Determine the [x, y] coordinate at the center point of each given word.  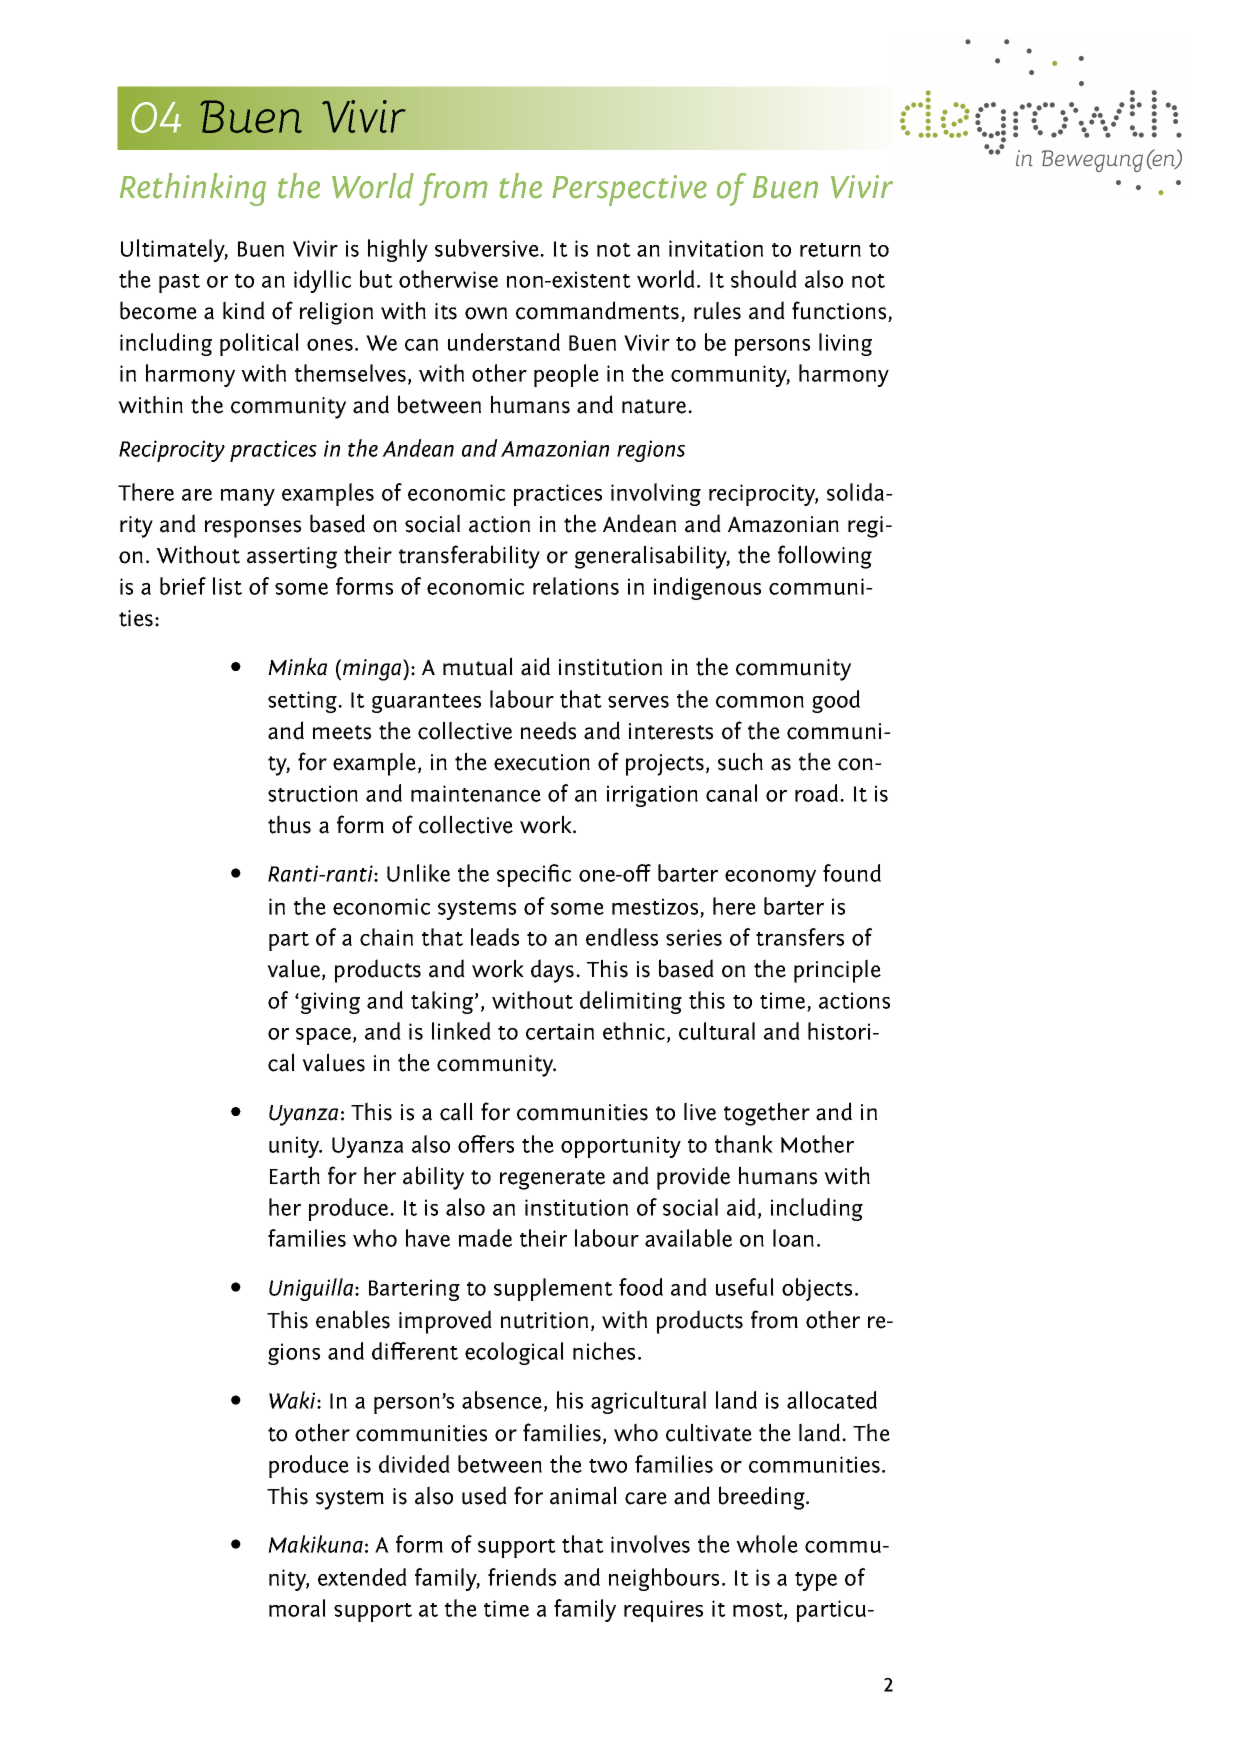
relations [576, 586]
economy [770, 878]
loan [793, 1238]
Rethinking [193, 189]
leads [495, 937]
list [227, 586]
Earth [295, 1175]
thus [289, 824]
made [485, 1238]
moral [297, 1608]
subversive [488, 248]
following [825, 557]
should [764, 279]
